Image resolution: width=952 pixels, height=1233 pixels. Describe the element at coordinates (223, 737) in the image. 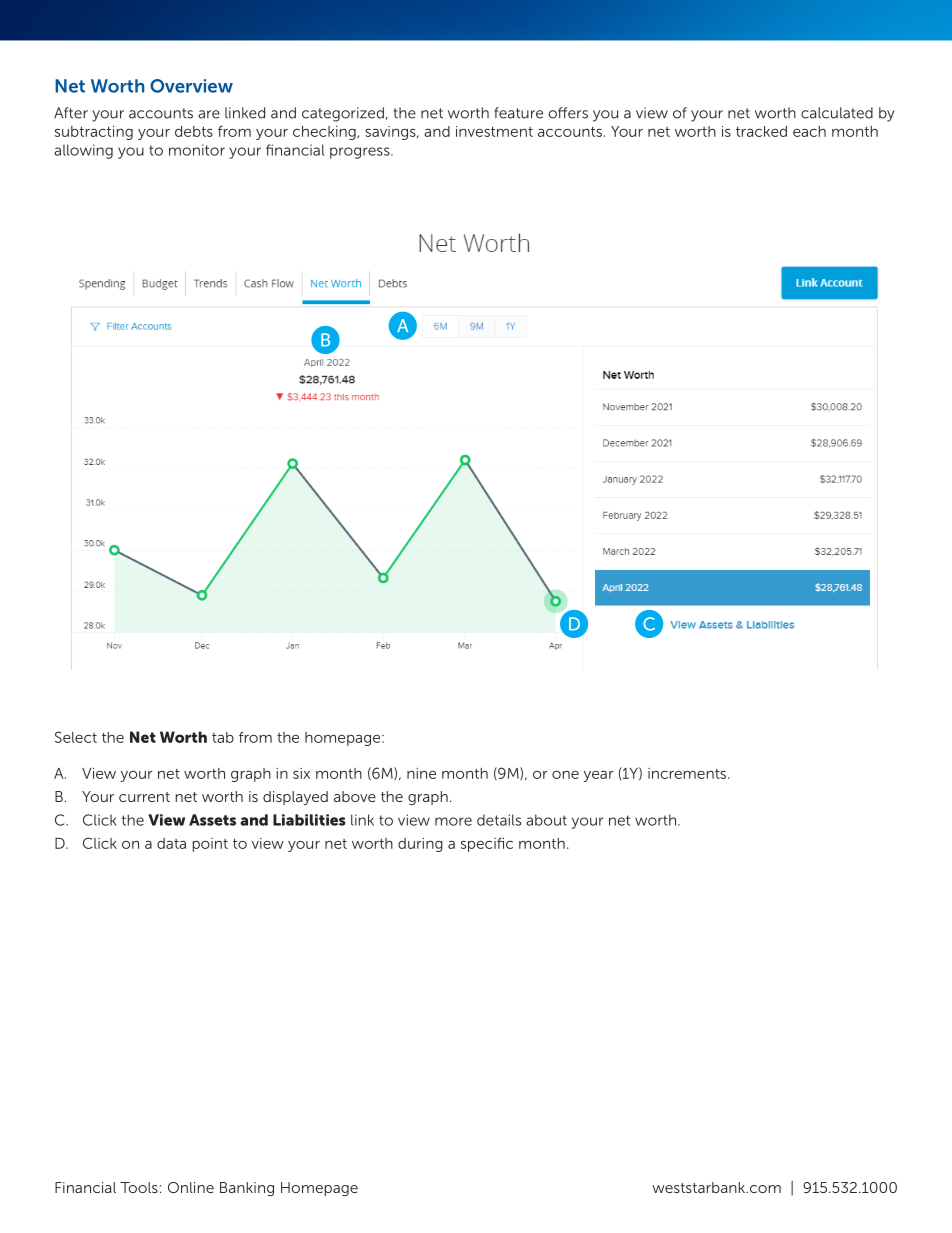

I see `tab` at that location.
